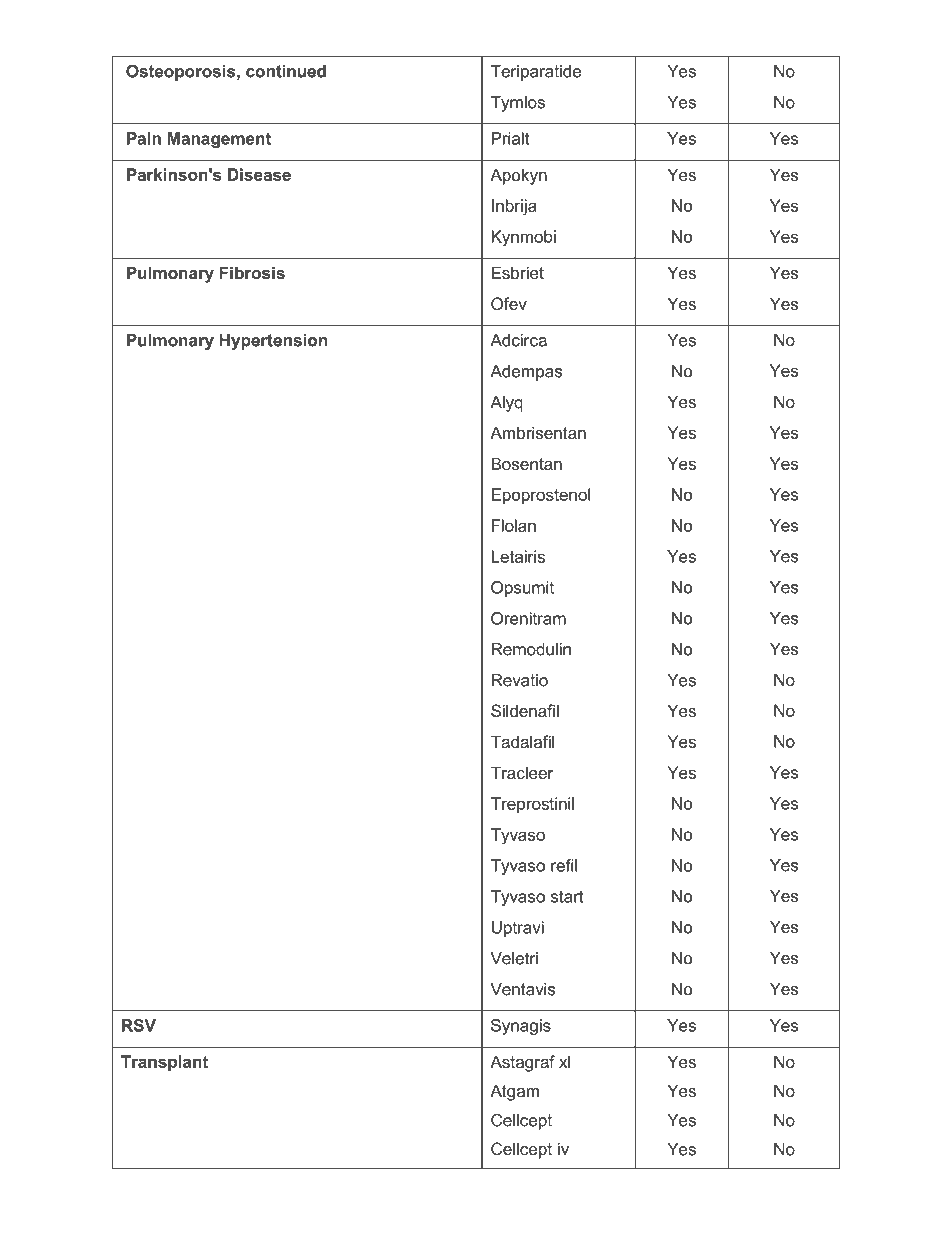 The height and width of the screenshot is (1233, 952). Describe the element at coordinates (164, 1063) in the screenshot. I see `Transplant` at that location.
